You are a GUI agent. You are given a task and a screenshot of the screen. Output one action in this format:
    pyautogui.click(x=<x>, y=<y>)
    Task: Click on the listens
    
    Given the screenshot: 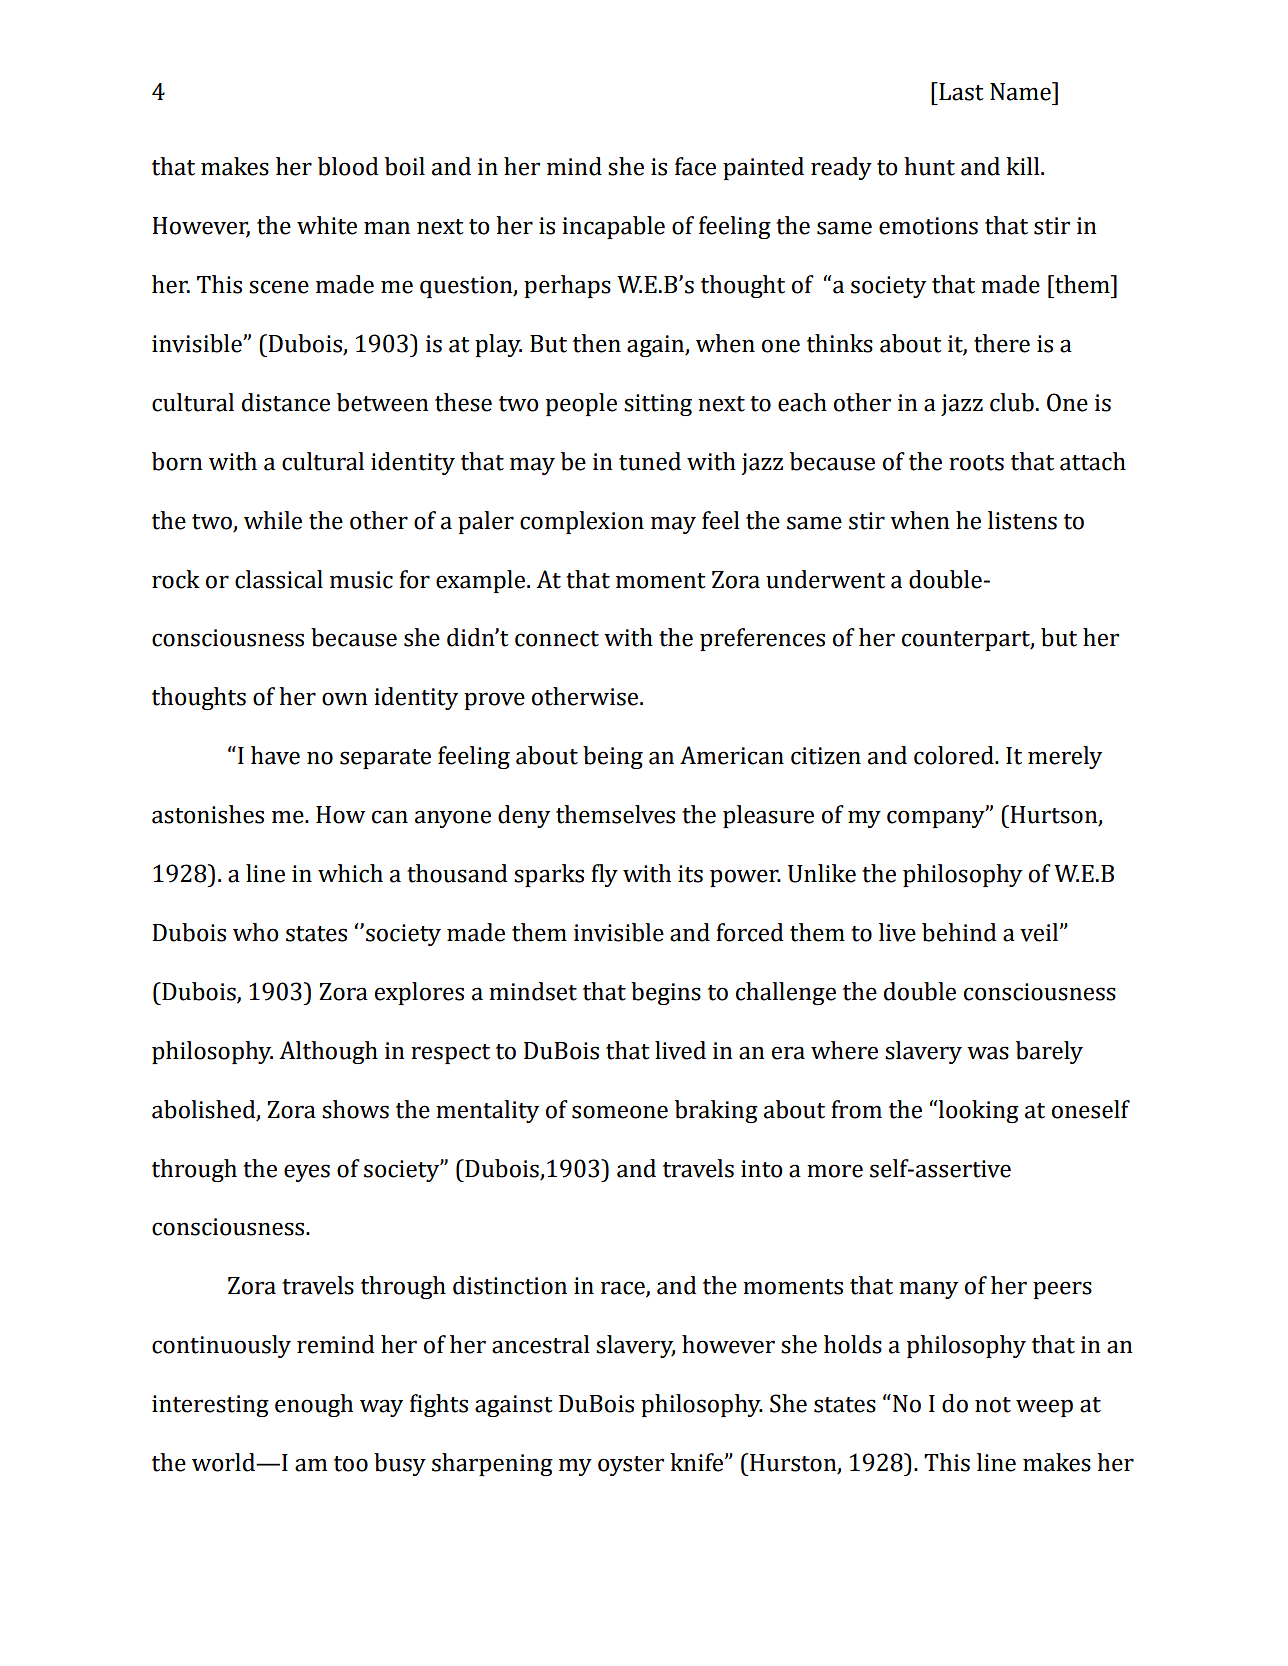 What is the action you would take?
    pyautogui.click(x=1022, y=520)
